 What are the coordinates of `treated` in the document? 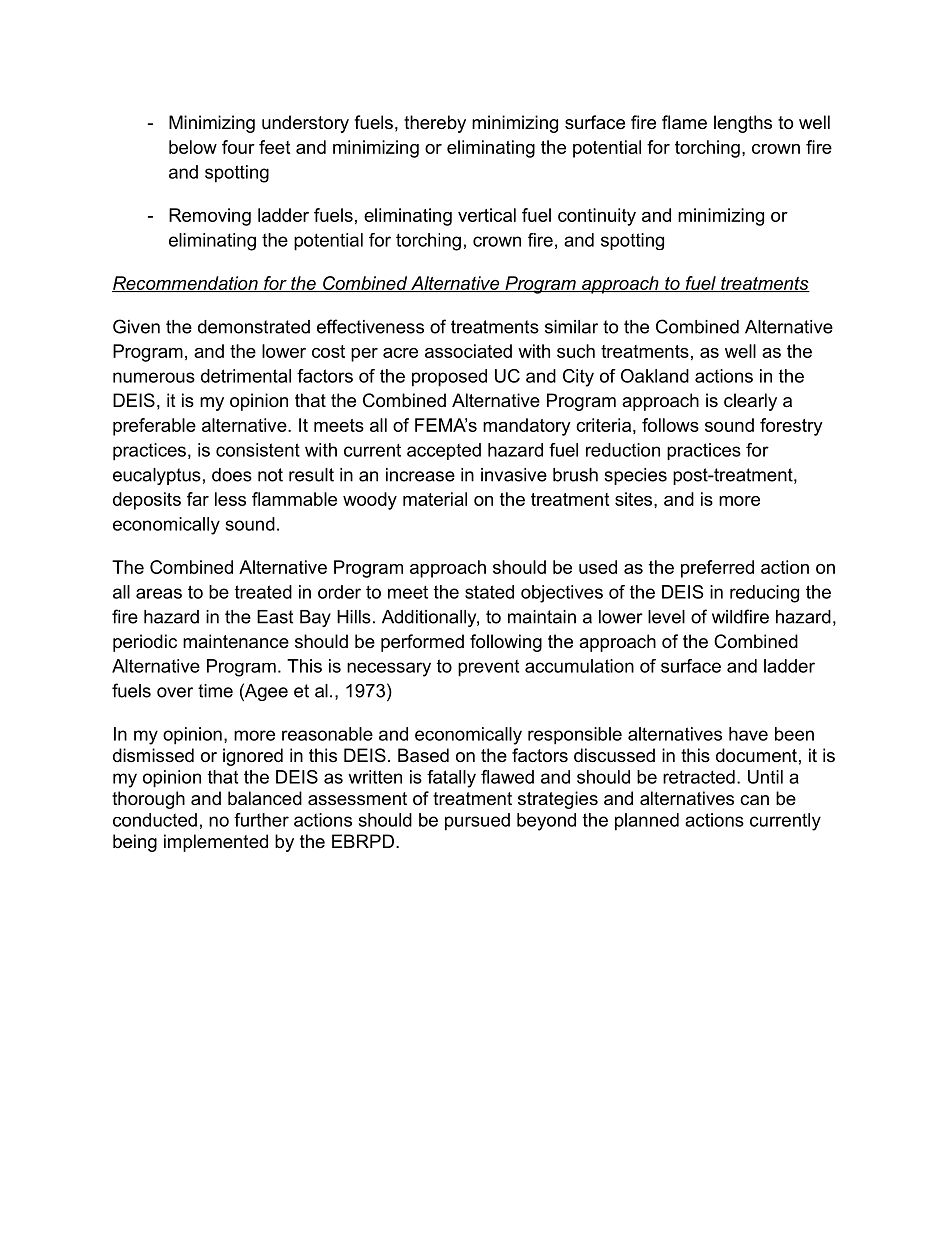 It's located at (263, 592).
